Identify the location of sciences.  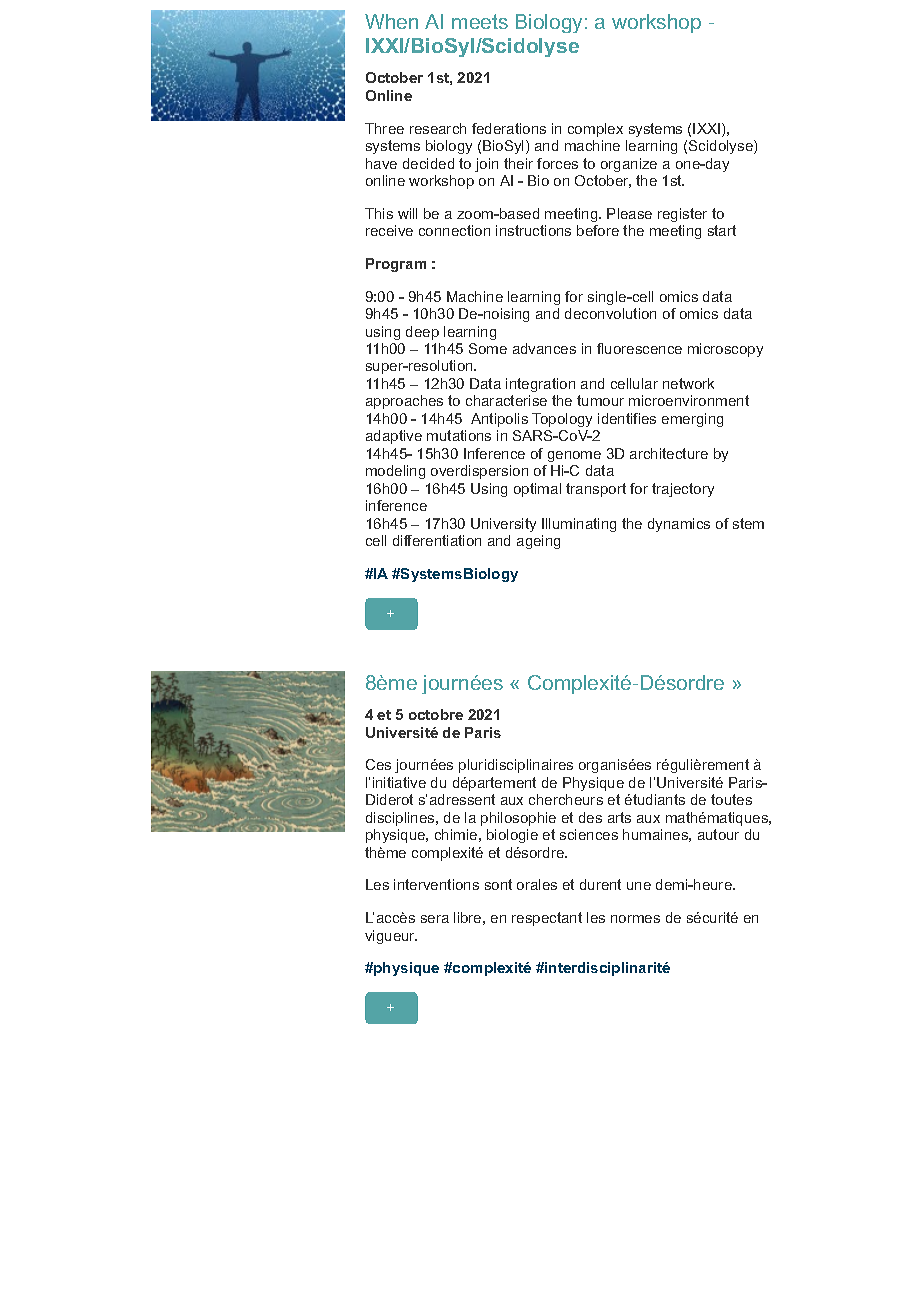
(589, 834).
